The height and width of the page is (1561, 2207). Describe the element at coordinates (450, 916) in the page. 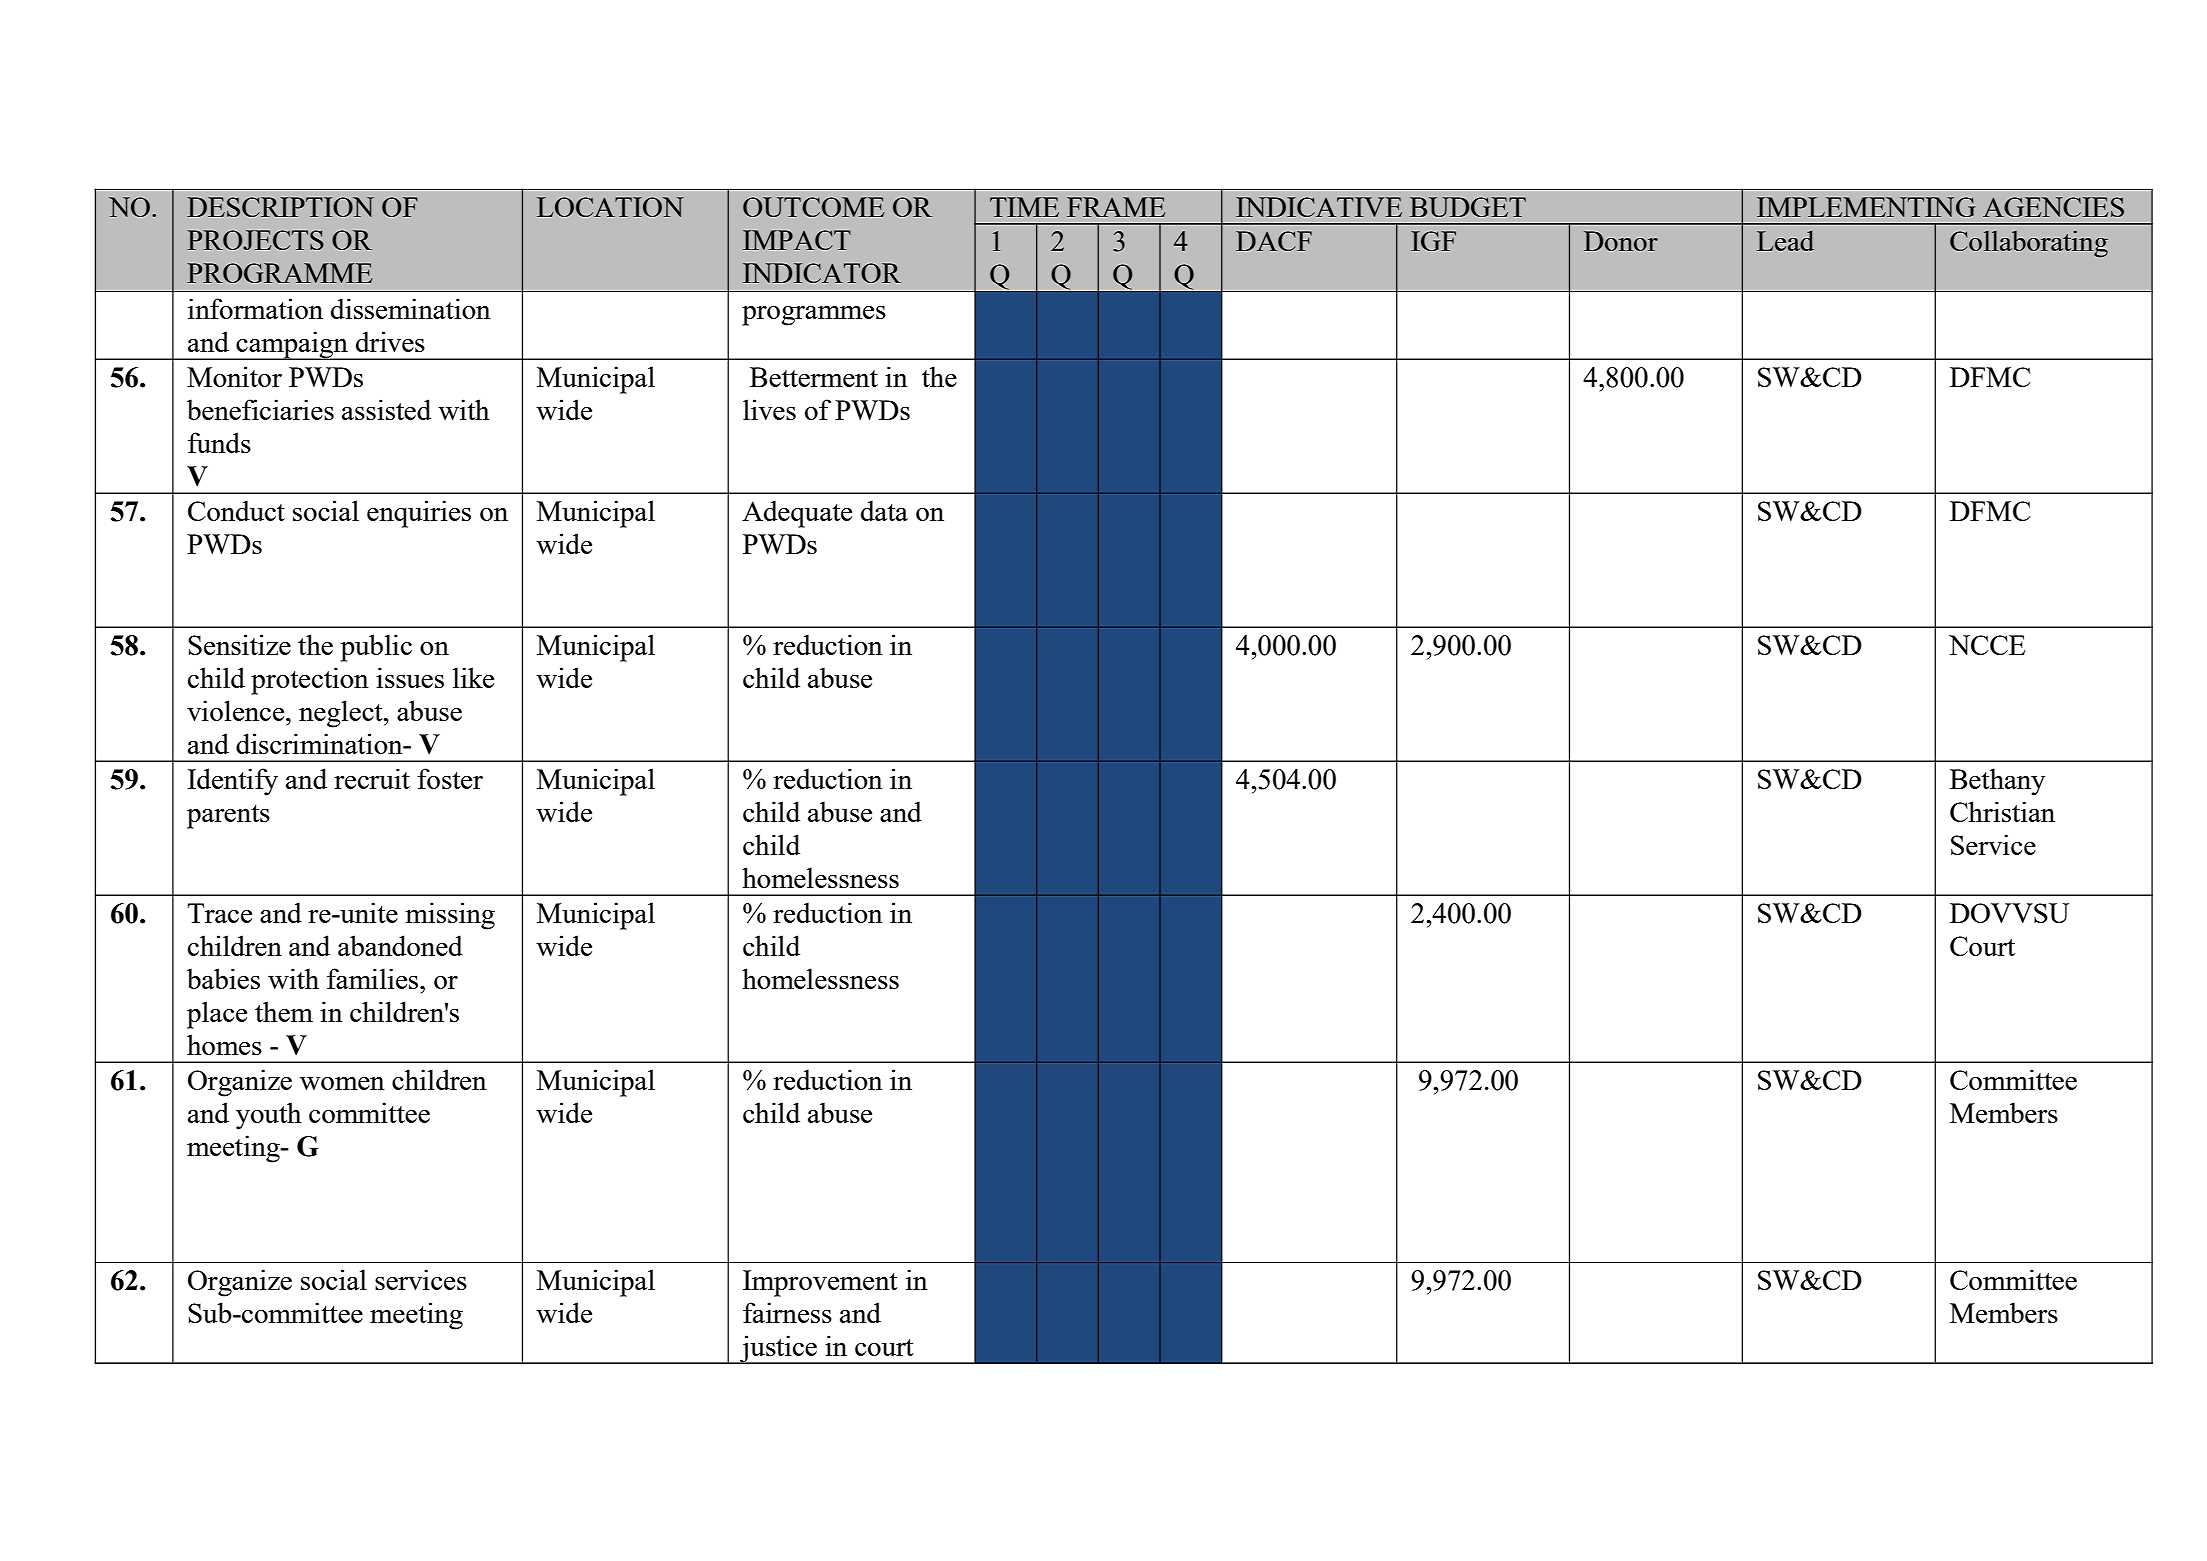

I see `missing` at that location.
